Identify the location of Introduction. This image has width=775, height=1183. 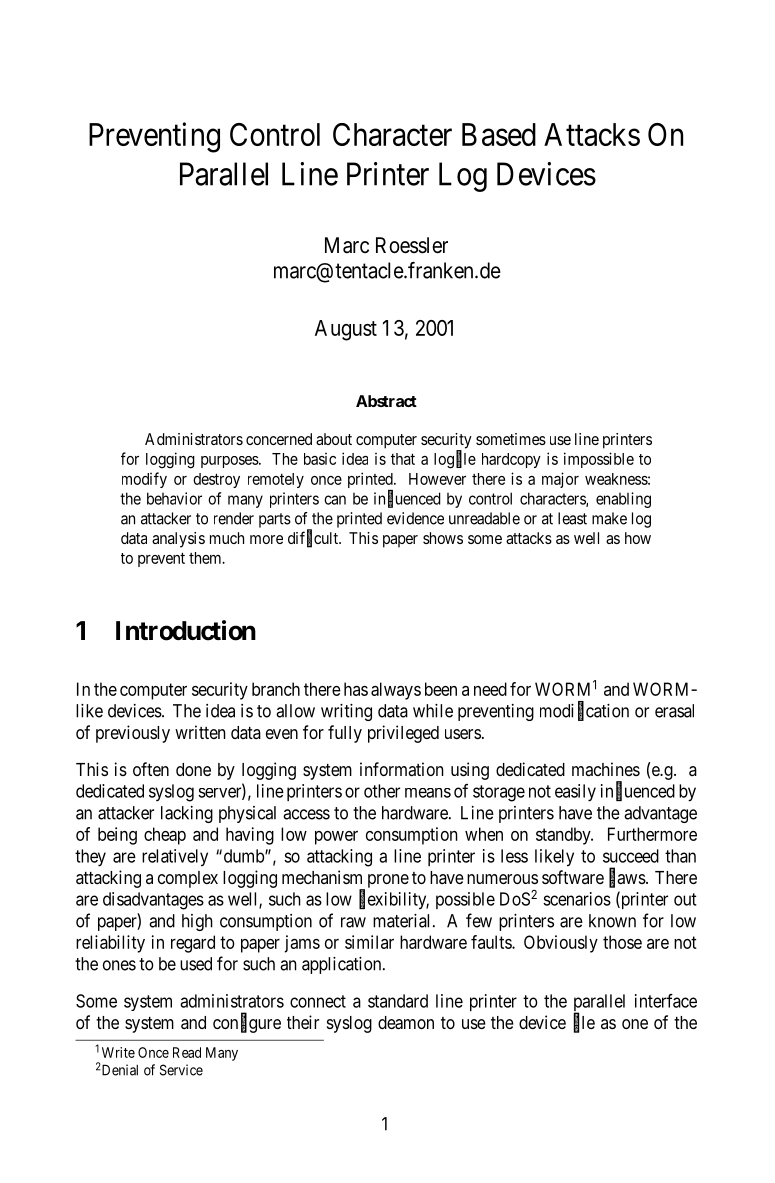
(186, 630).
